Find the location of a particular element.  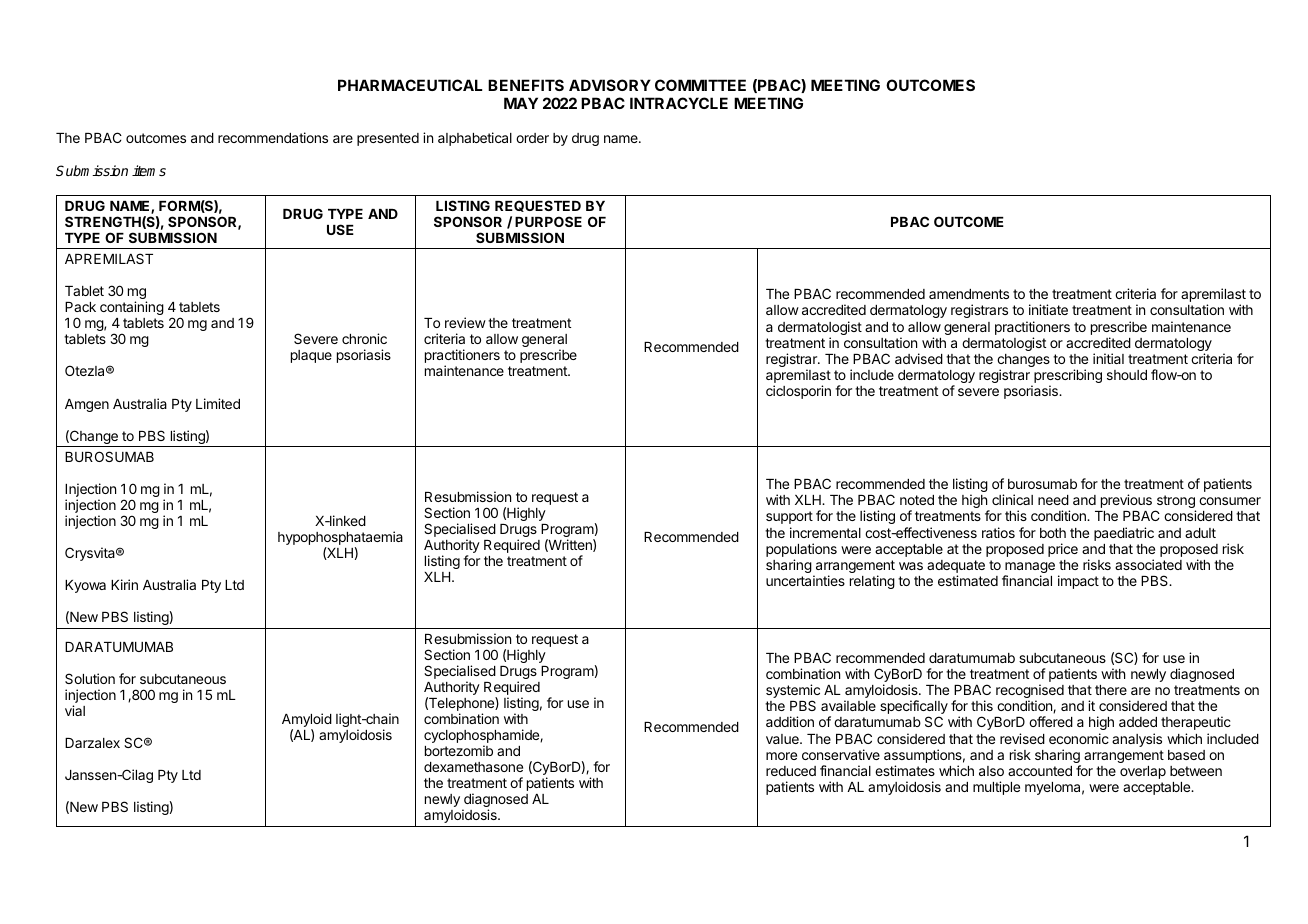

vial is located at coordinates (75, 710).
